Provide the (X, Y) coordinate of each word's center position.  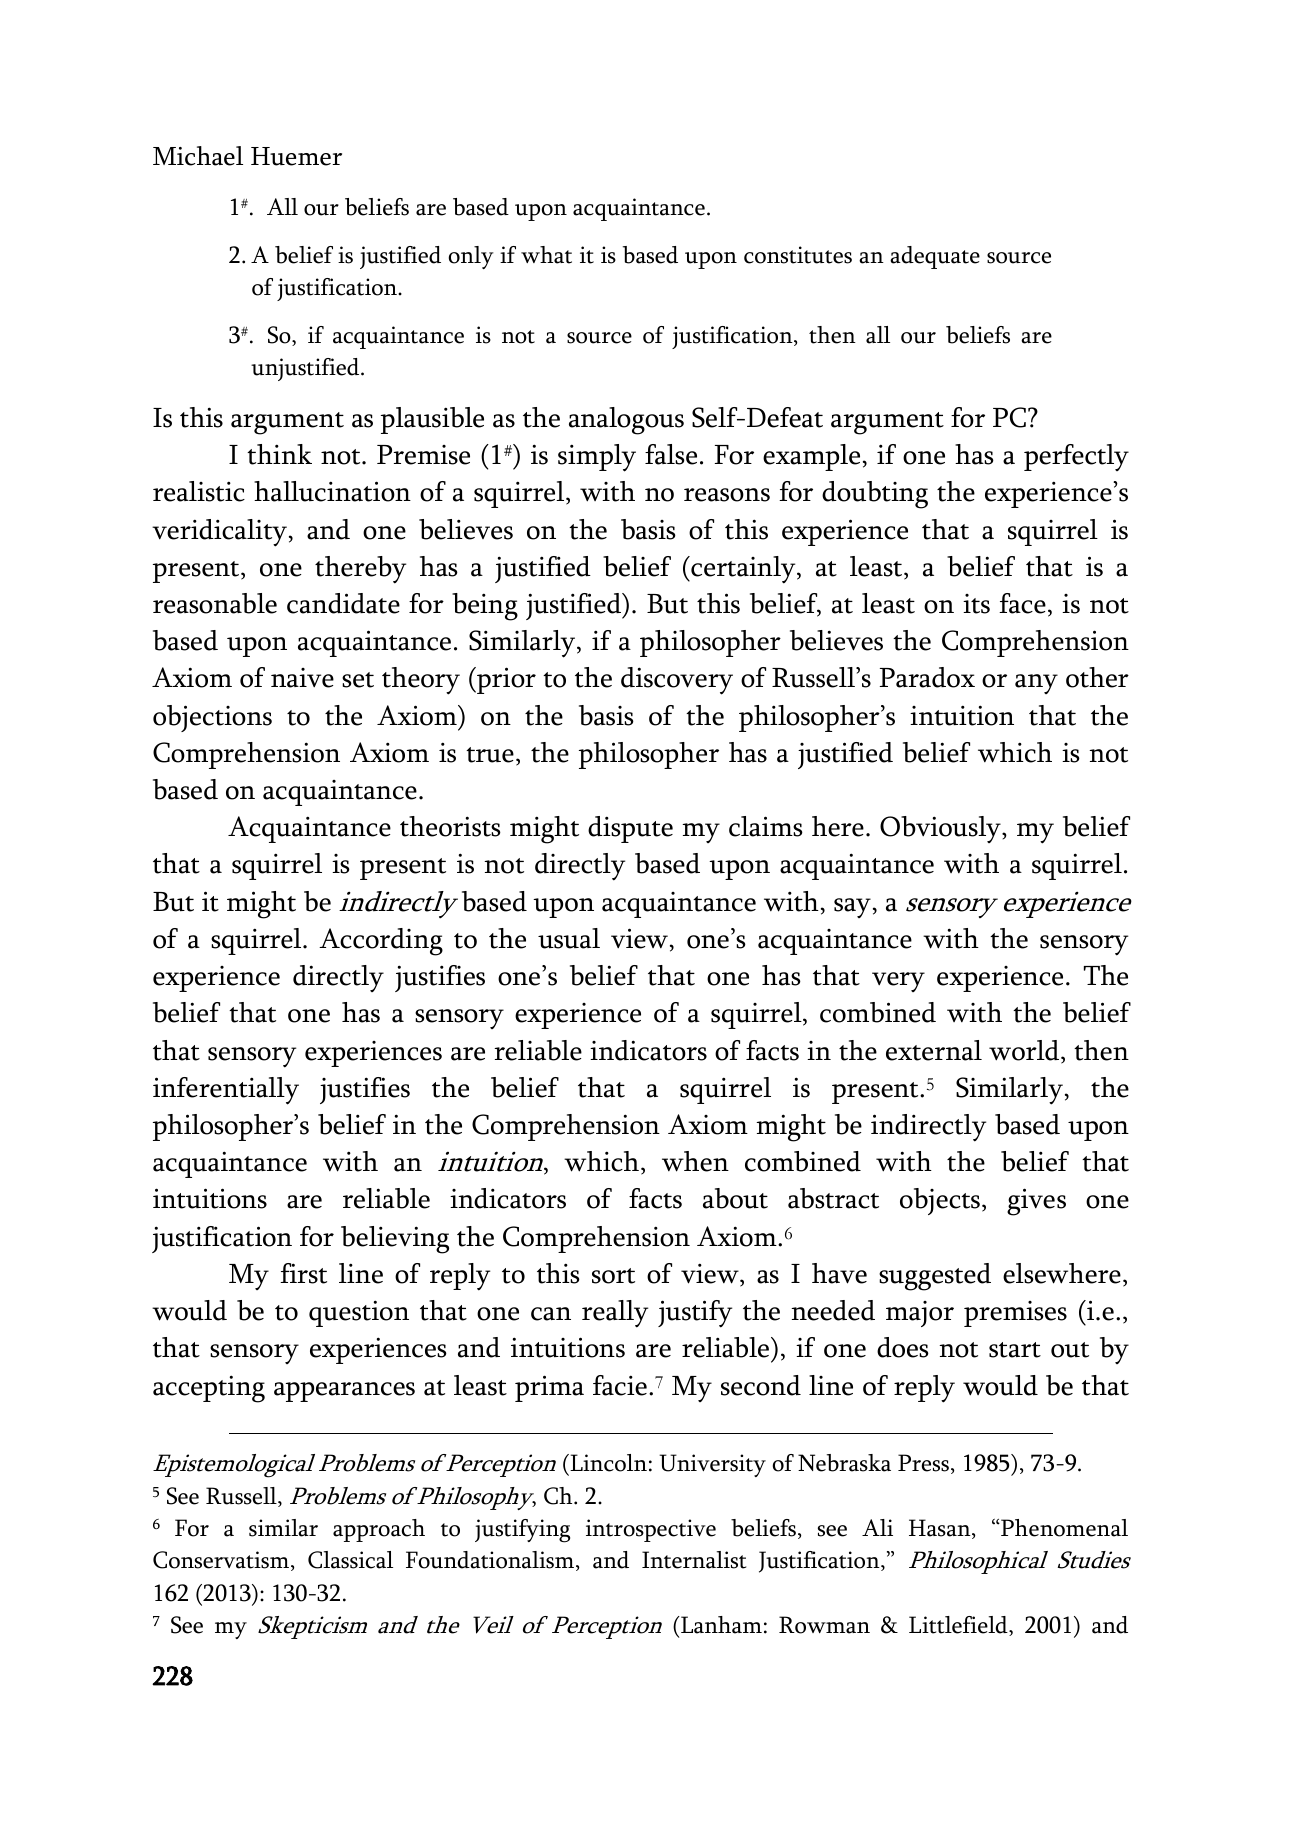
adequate (935, 257)
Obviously (941, 829)
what (546, 255)
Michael (198, 156)
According (381, 942)
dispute (630, 829)
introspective (651, 1530)
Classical (350, 1560)
